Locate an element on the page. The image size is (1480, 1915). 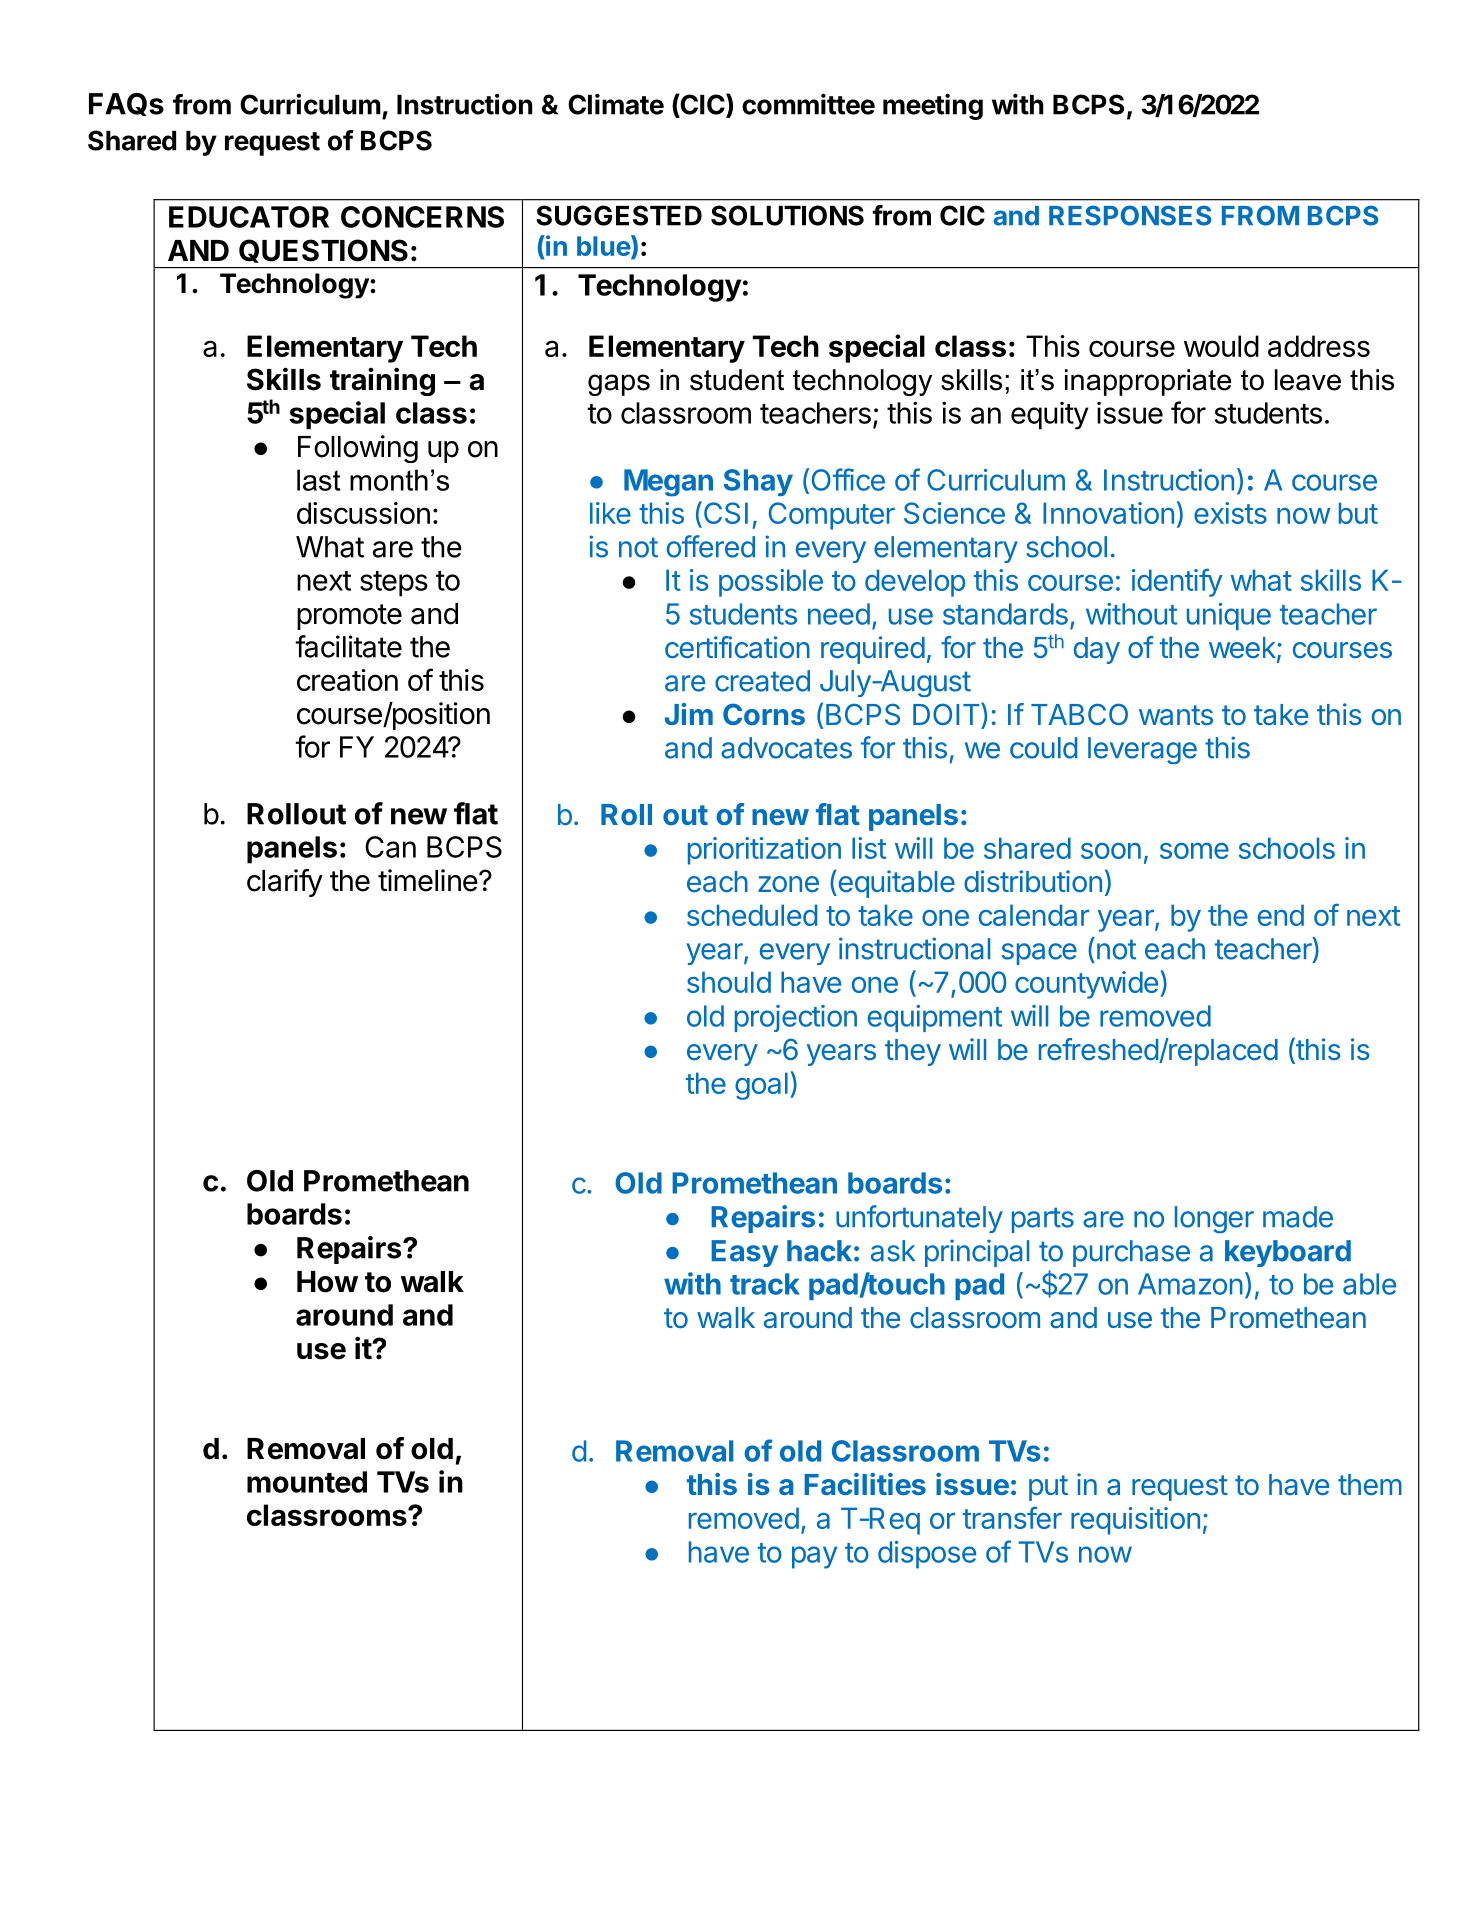
CONCERNS is located at coordinates (422, 217).
